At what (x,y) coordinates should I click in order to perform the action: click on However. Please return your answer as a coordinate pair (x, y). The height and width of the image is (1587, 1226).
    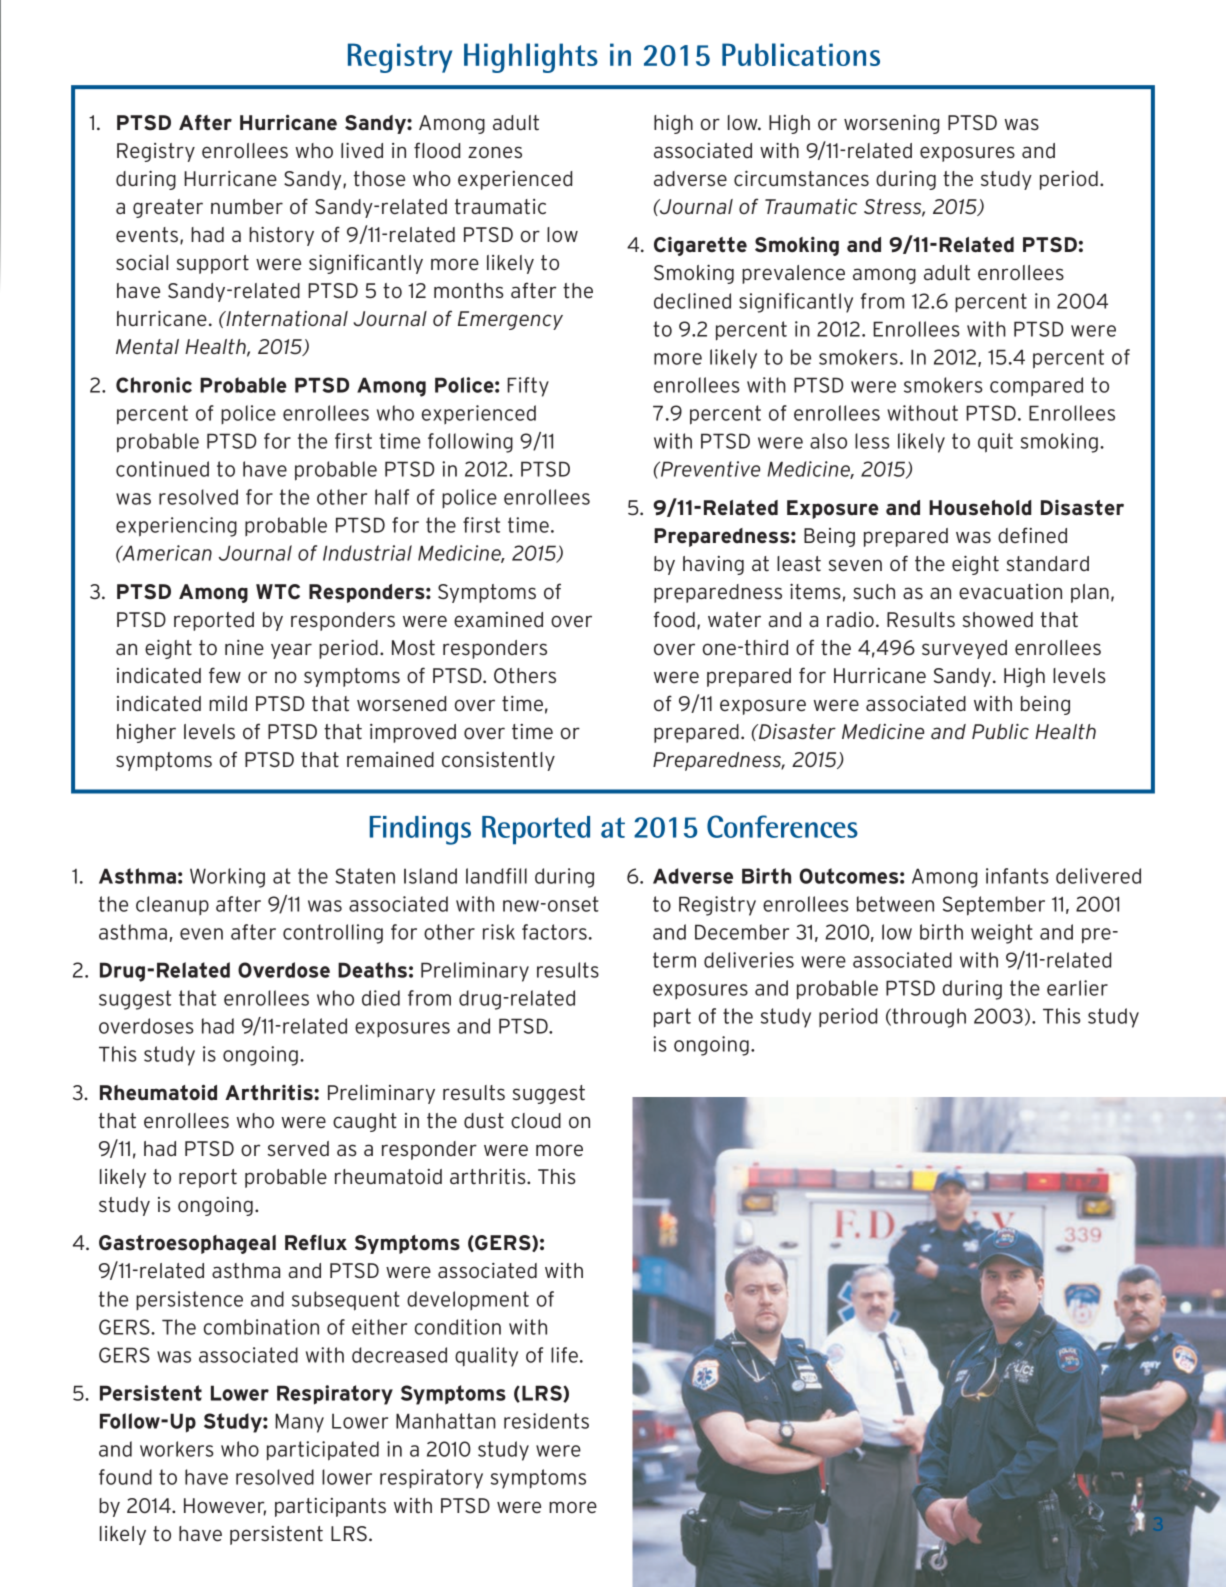
    Looking at the image, I should click on (225, 1506).
